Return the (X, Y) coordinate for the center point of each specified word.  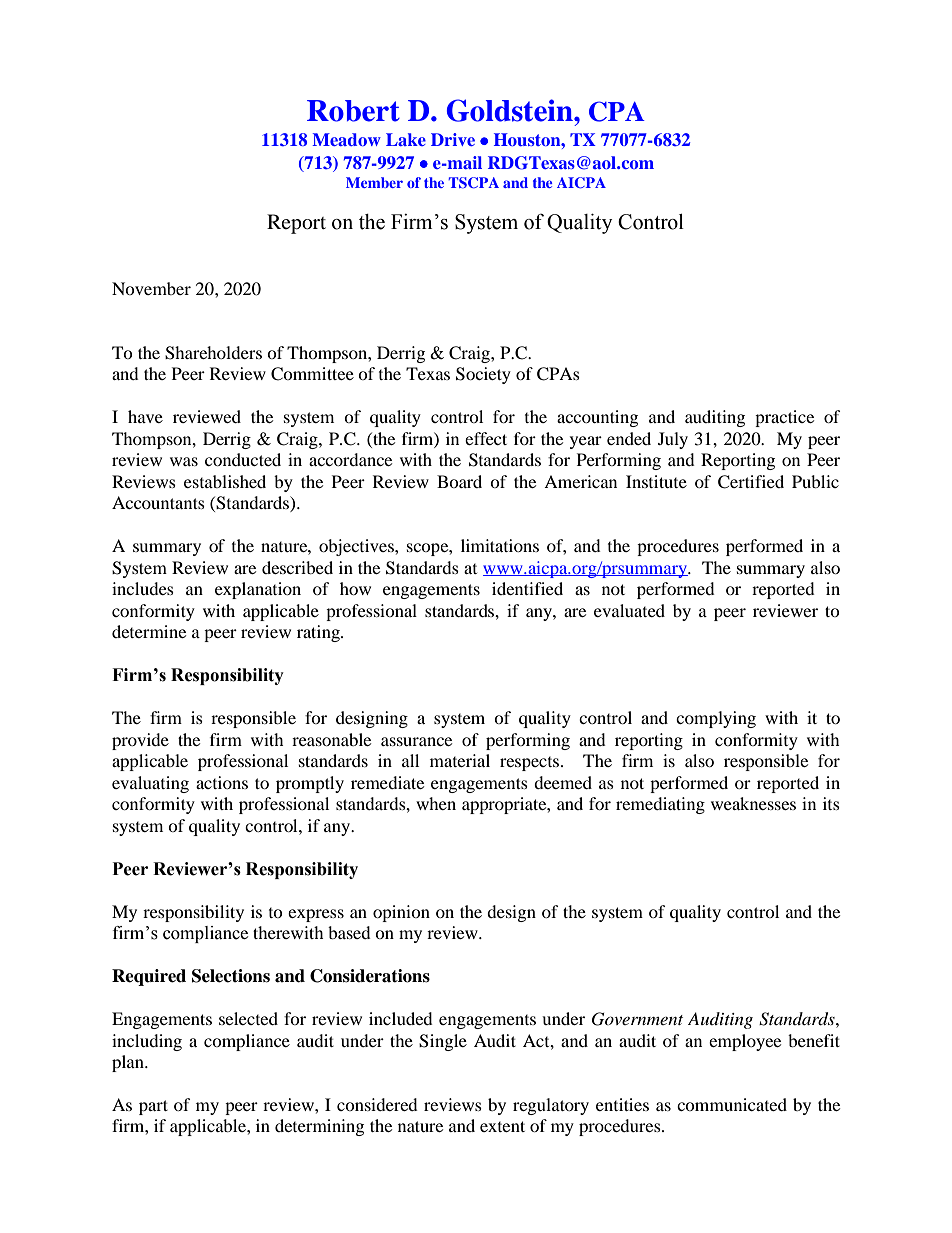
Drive (453, 139)
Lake (406, 139)
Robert (353, 111)
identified (527, 588)
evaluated (629, 610)
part (153, 1107)
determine (149, 631)
